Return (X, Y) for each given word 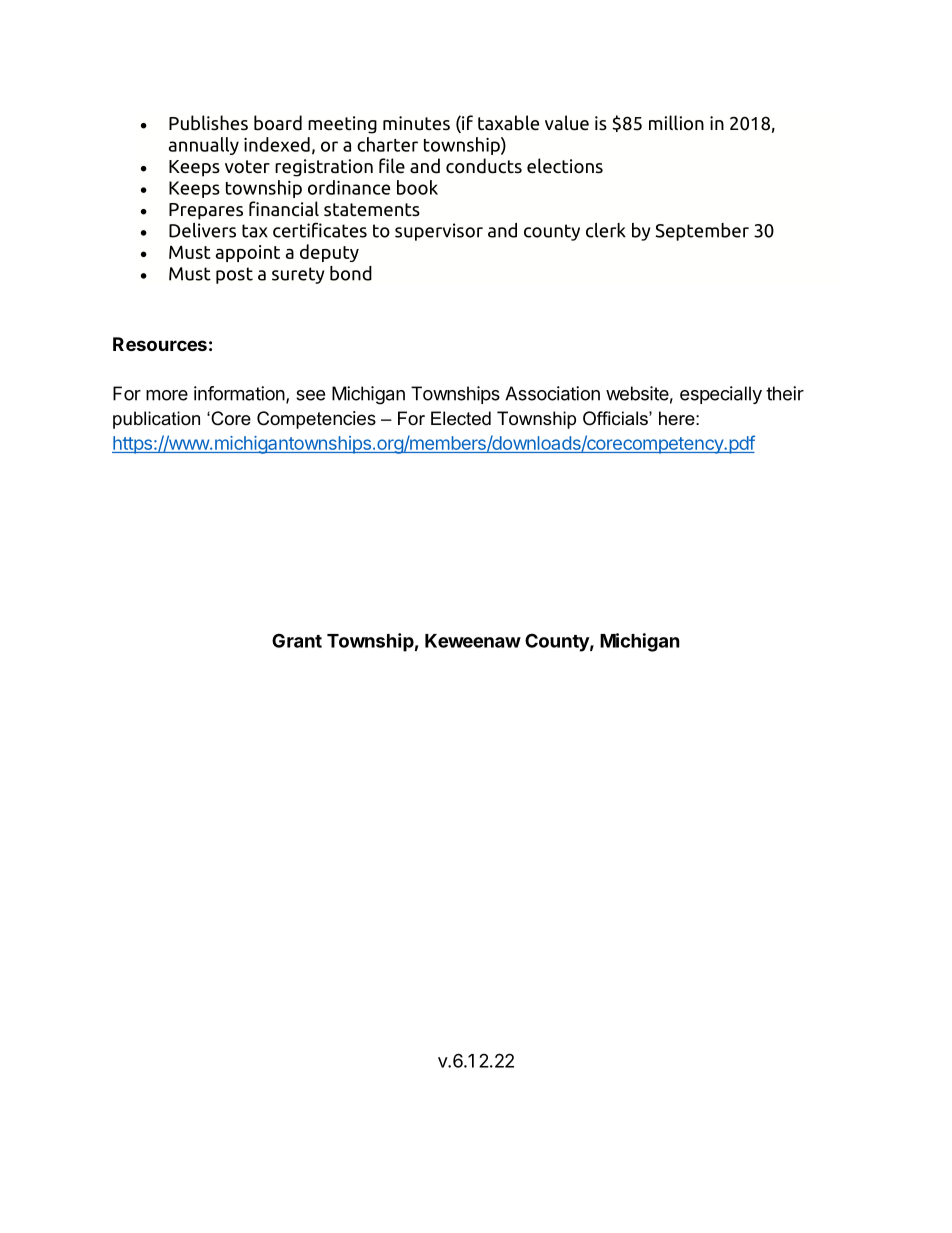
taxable (508, 123)
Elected (461, 418)
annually (204, 146)
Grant (297, 640)
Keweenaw (473, 641)
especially (721, 395)
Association (552, 393)
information (240, 394)
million (676, 123)
